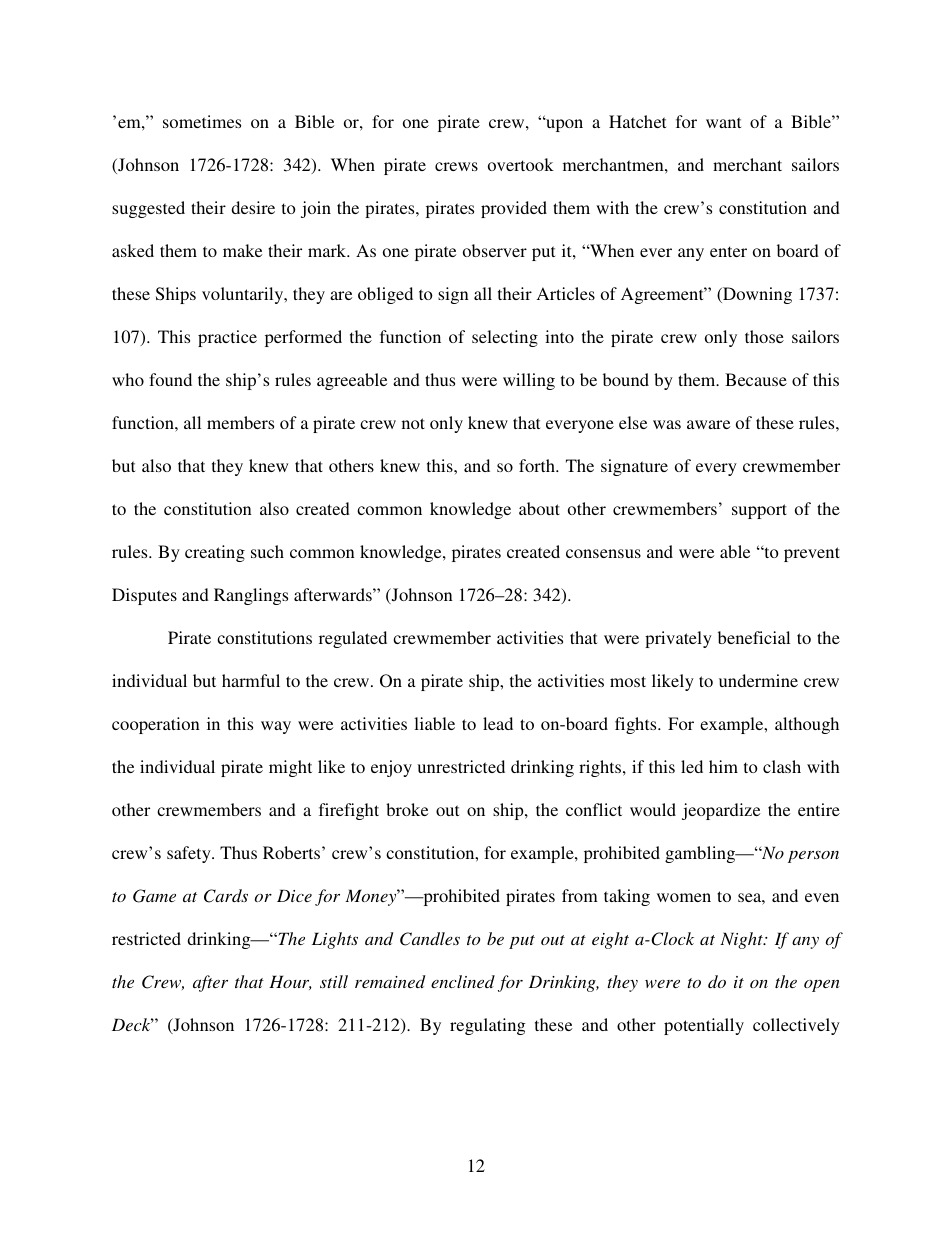 This image has height=1233, width=952. What do you see at coordinates (290, 982) in the image?
I see `Hour` at bounding box center [290, 982].
